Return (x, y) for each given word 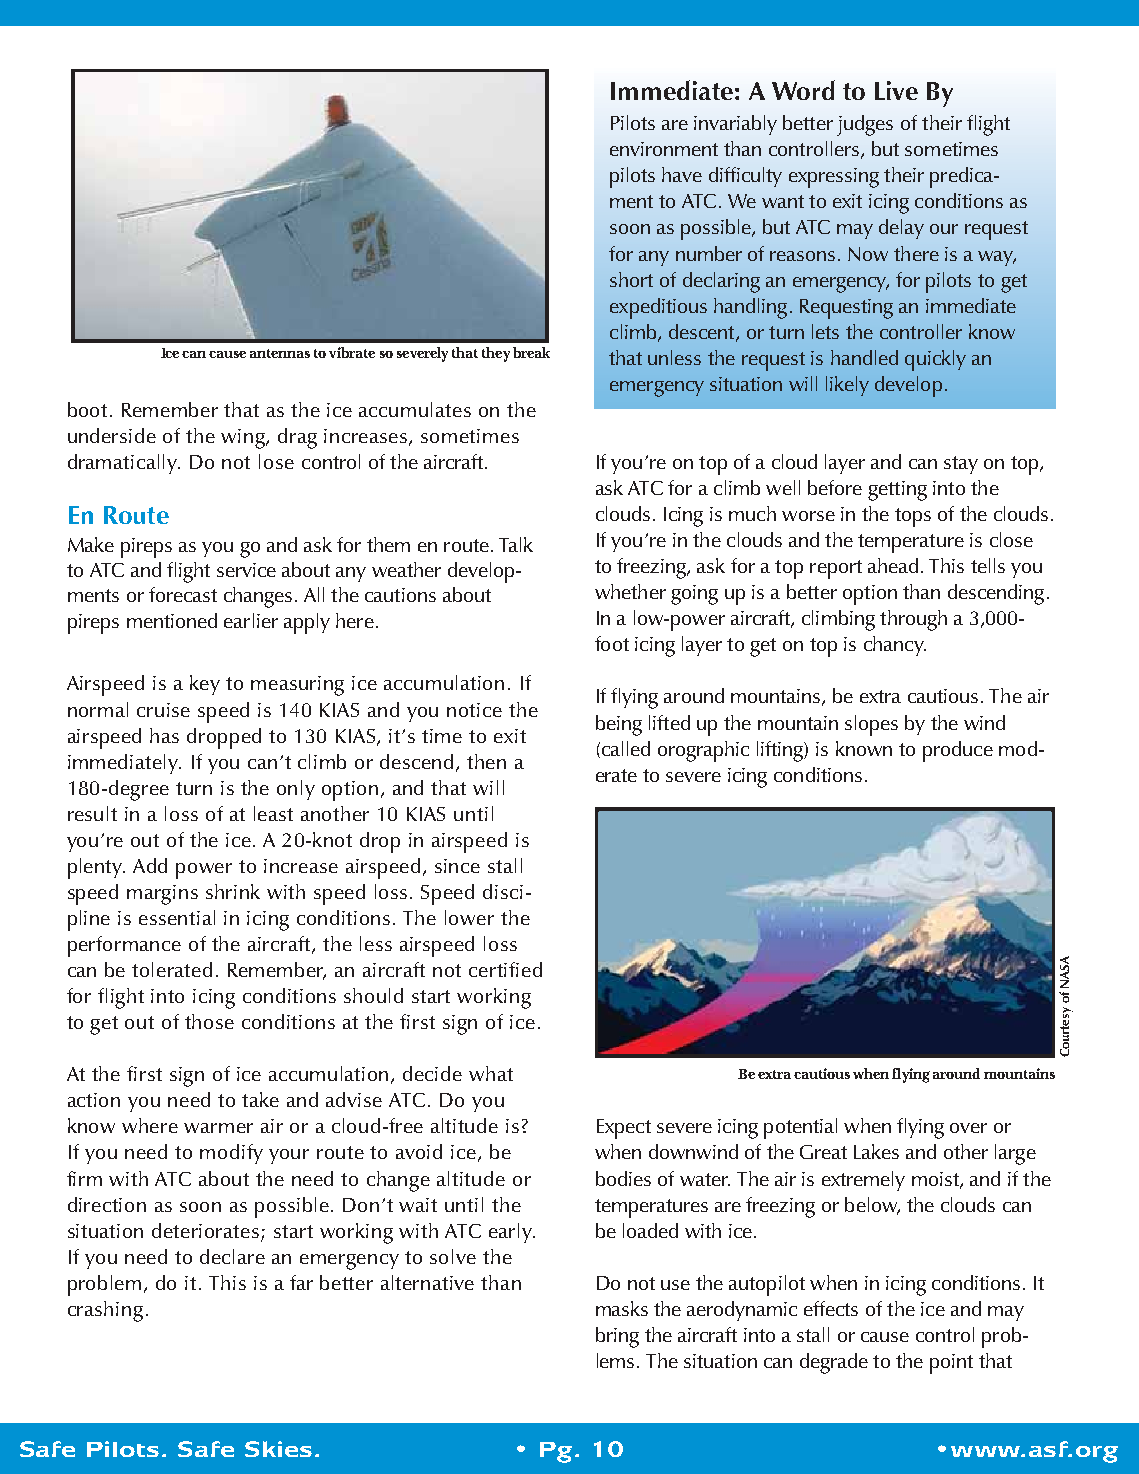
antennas (280, 353)
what (491, 1073)
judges (865, 125)
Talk (516, 544)
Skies (278, 1449)
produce (958, 751)
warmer (218, 1128)
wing (244, 439)
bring (617, 1337)
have (682, 174)
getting (897, 491)
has (164, 735)
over (968, 1128)
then (486, 761)
